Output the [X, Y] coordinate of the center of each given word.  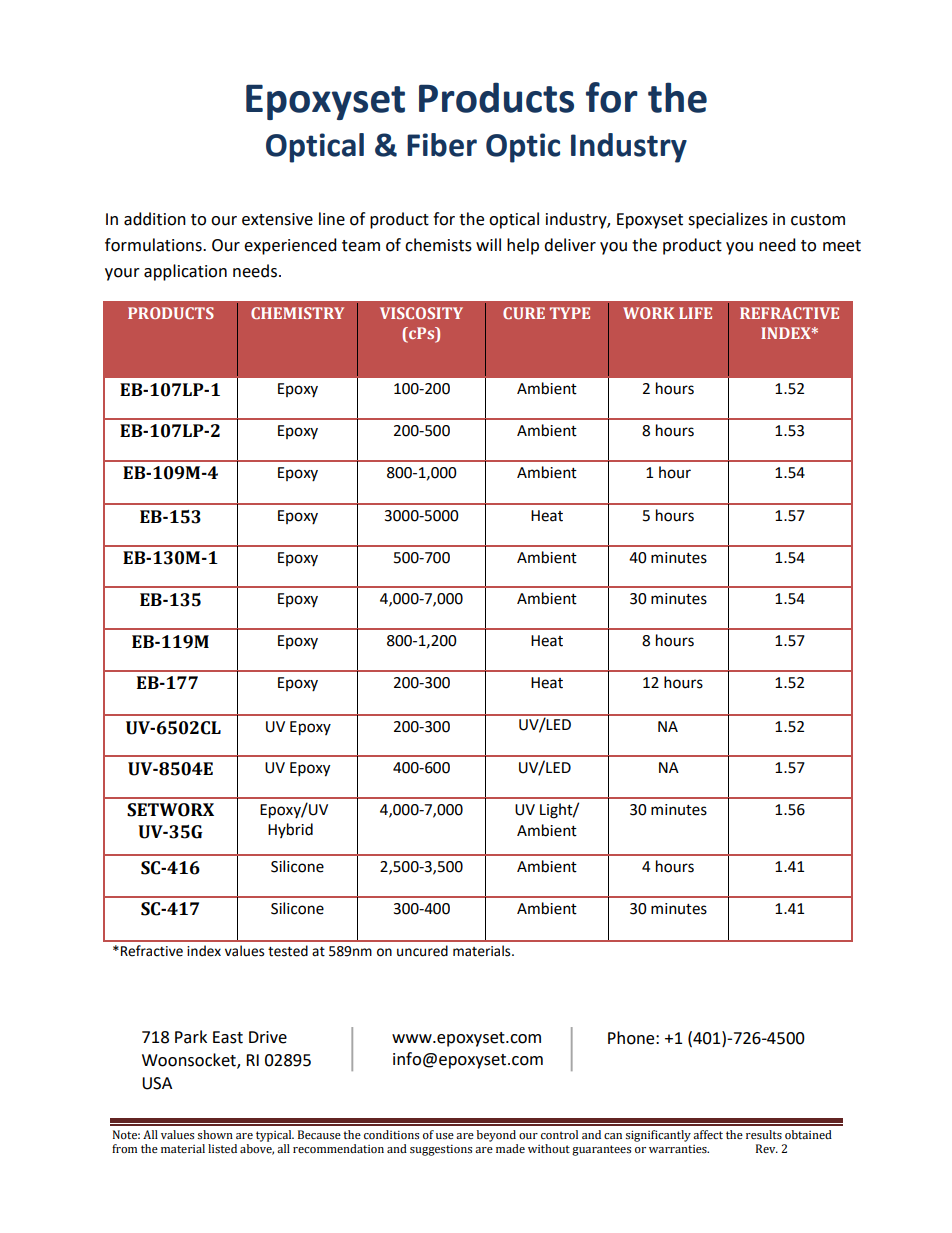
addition [155, 219]
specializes [728, 220]
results [764, 1134]
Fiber [442, 145]
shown [215, 1135]
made [510, 1148]
